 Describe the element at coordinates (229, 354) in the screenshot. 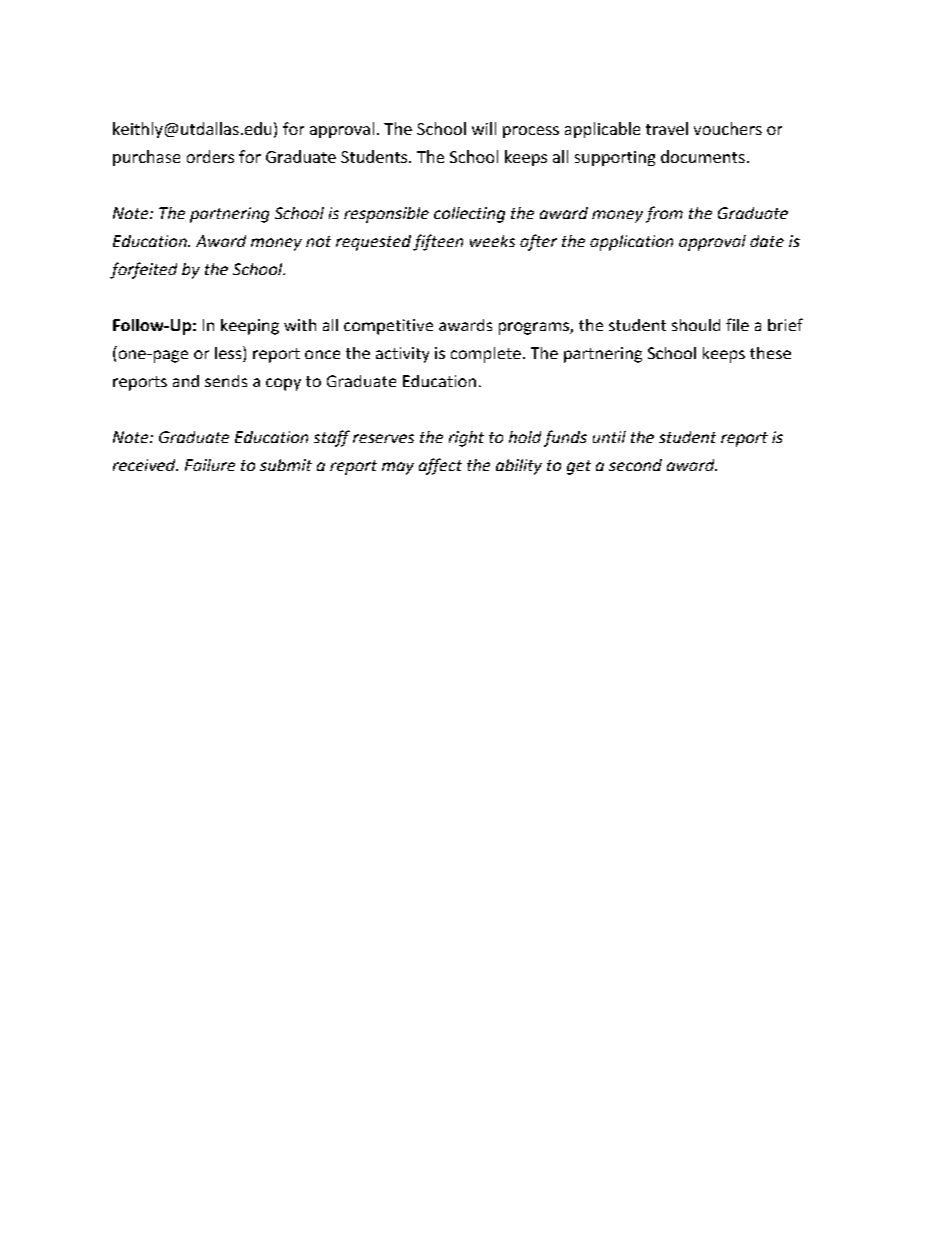

I see `less` at that location.
